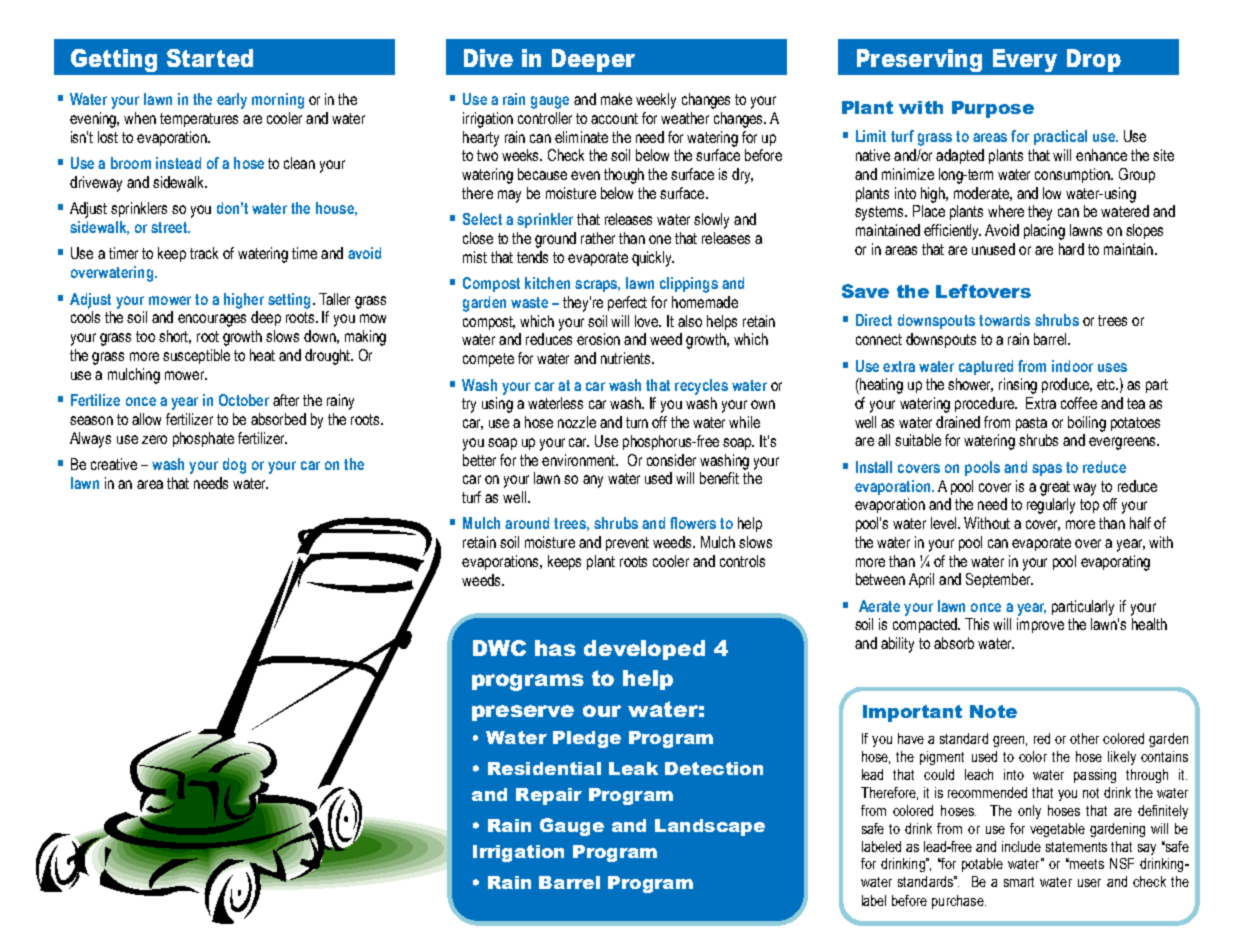 Image resolution: width=1233 pixels, height=952 pixels. I want to click on any, so click(593, 481).
